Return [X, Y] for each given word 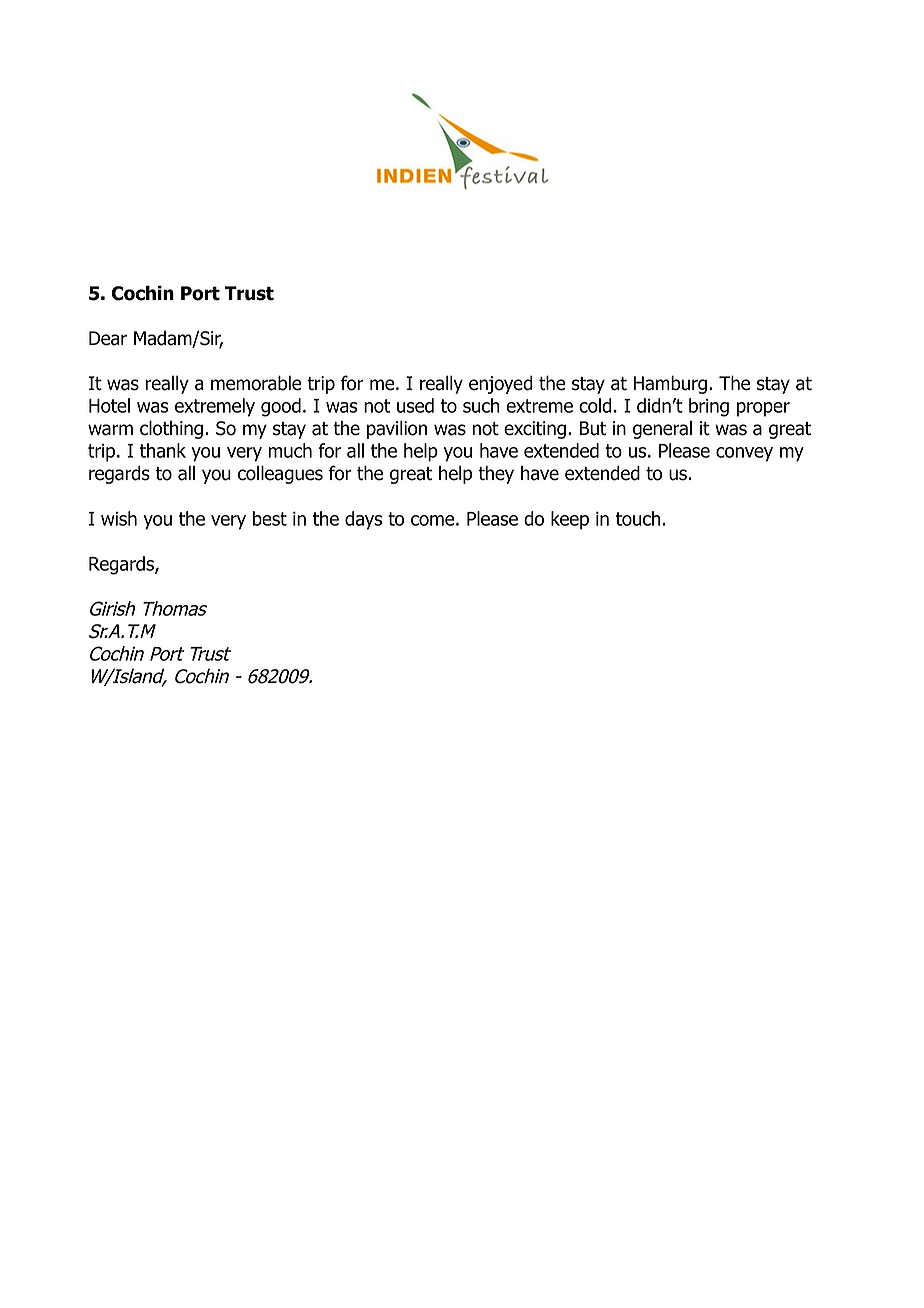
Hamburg [670, 384]
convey [744, 454]
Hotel [109, 405]
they [496, 474]
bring [709, 407]
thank [163, 450]
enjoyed [501, 384]
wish [119, 518]
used [415, 405]
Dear [108, 338]
